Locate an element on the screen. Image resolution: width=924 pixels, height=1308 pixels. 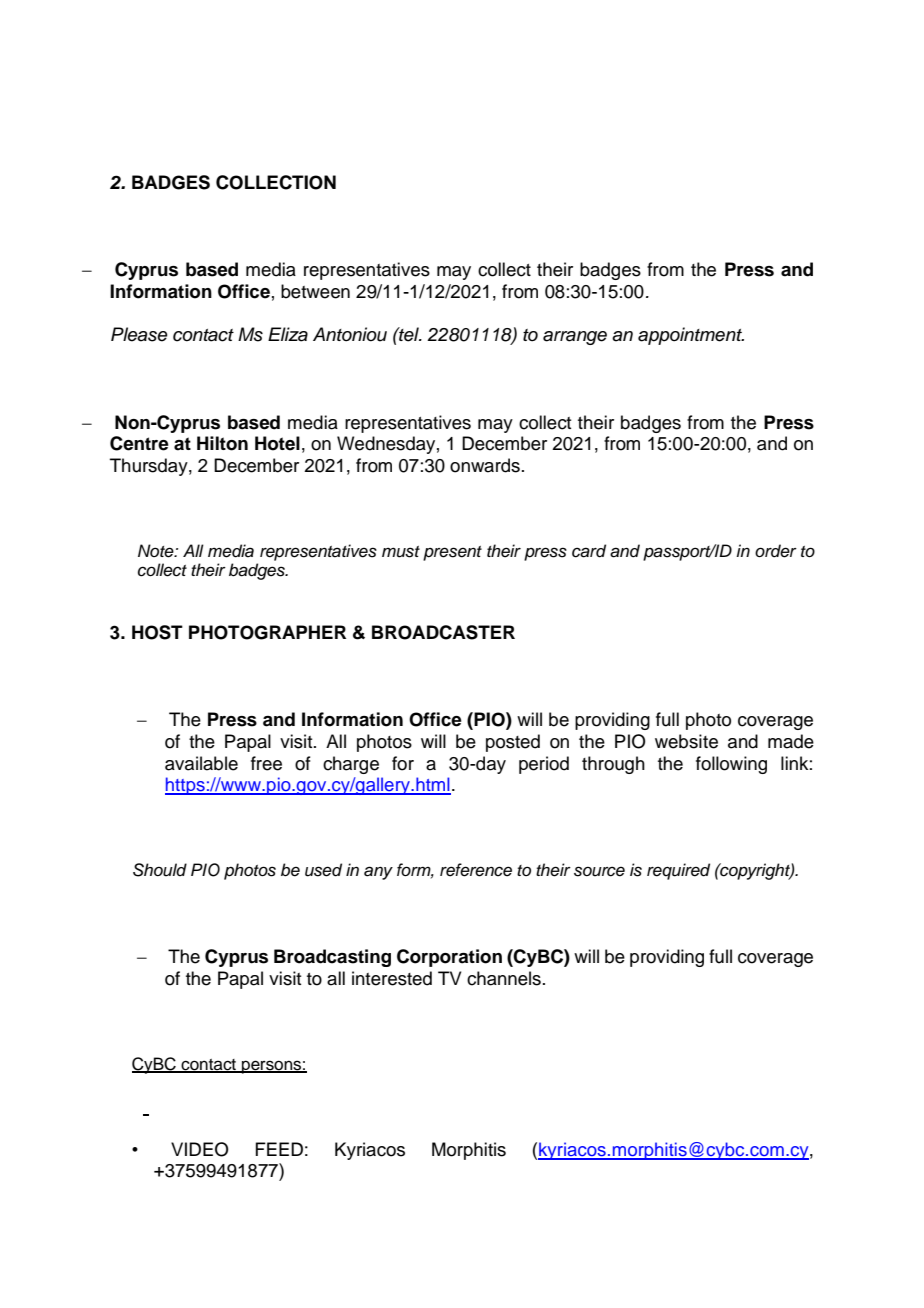
channels is located at coordinates (504, 978).
